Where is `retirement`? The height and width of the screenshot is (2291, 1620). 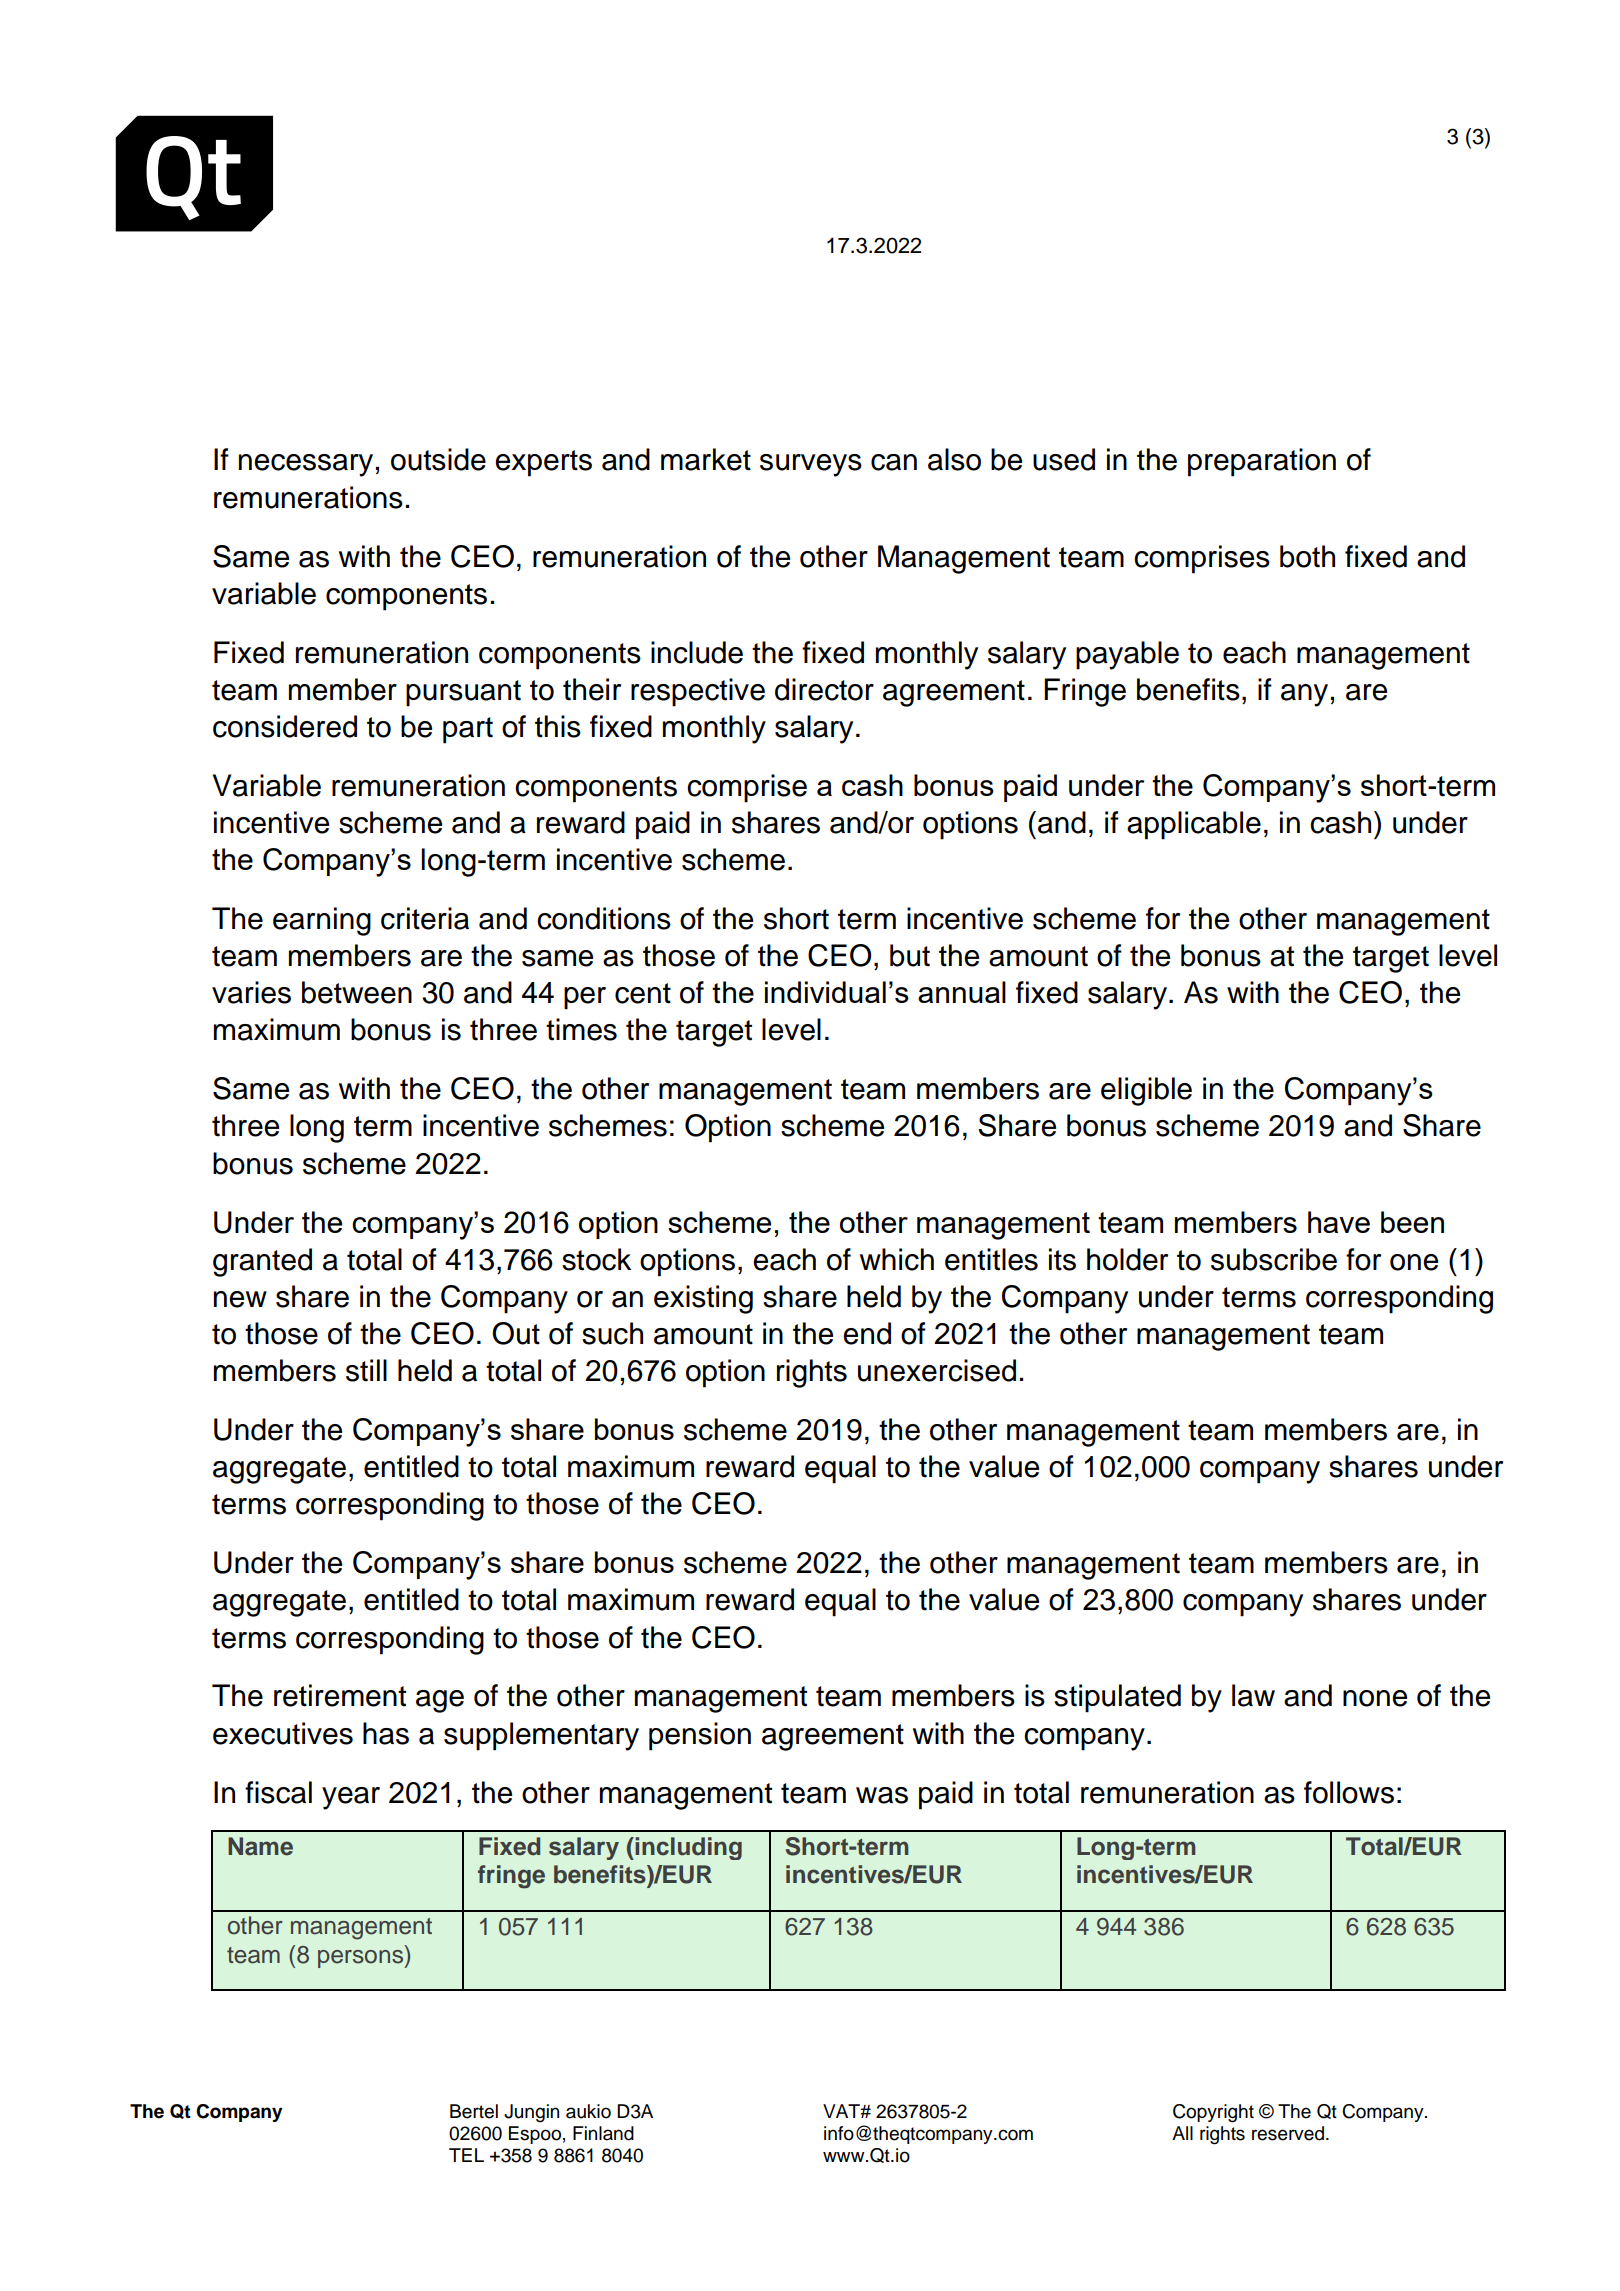
retirement is located at coordinates (340, 1695).
